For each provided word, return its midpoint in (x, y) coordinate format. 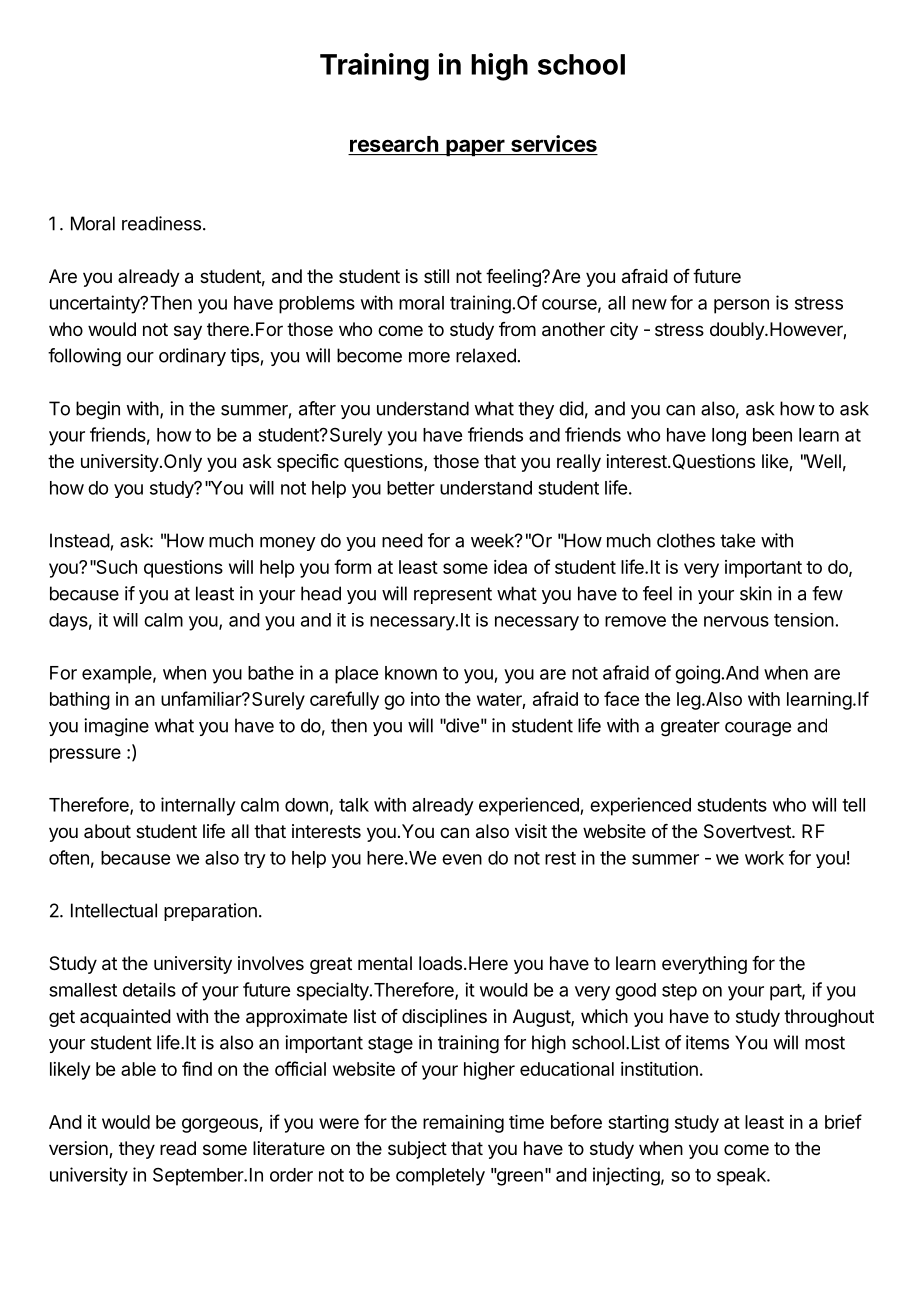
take (737, 540)
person (741, 306)
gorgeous (221, 1125)
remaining (463, 1124)
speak (742, 1177)
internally (198, 806)
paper (475, 147)
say (188, 332)
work (764, 858)
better (411, 488)
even (462, 859)
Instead (80, 540)
